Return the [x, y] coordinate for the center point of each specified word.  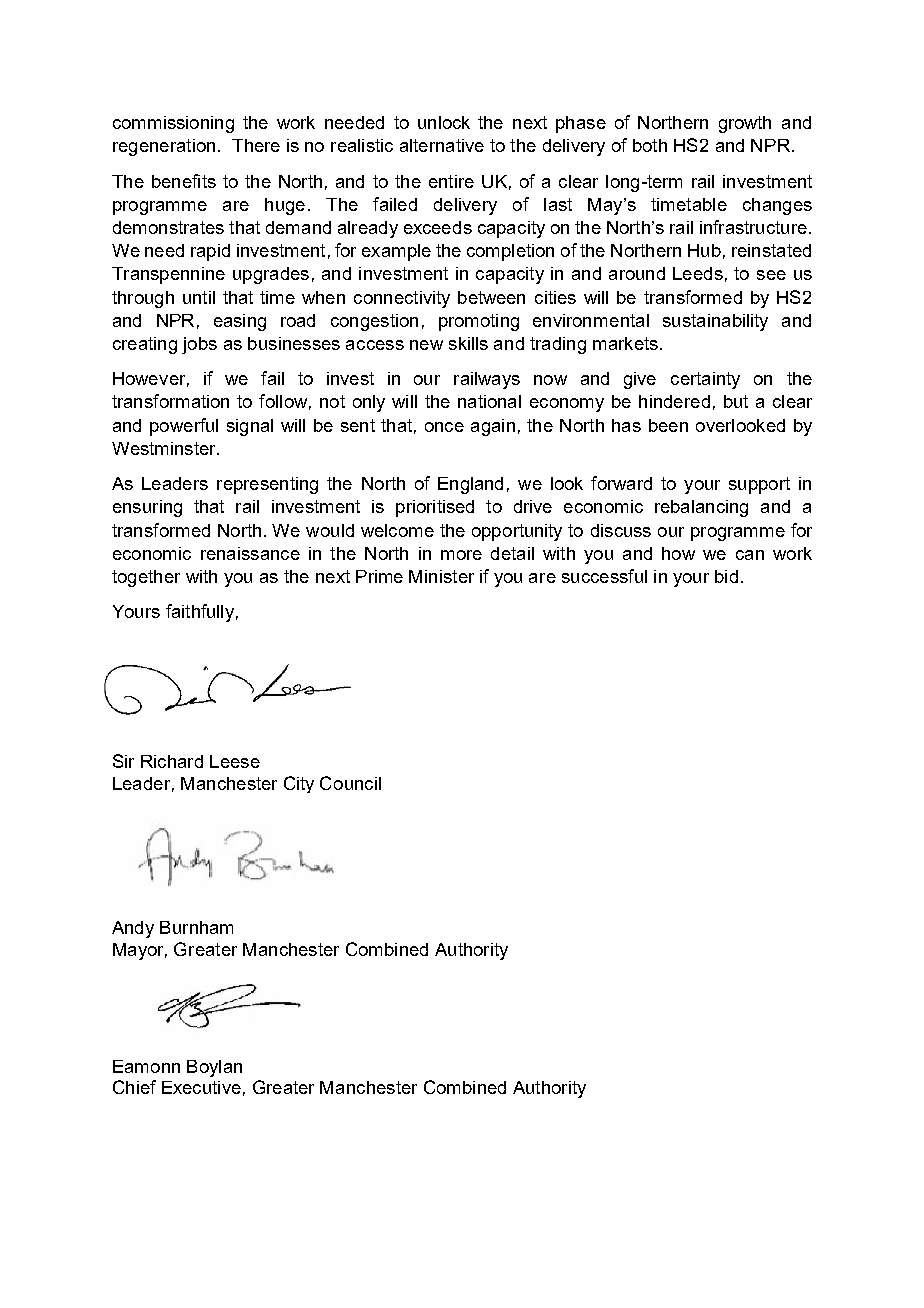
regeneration [164, 147]
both [650, 145]
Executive [201, 1087]
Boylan [214, 1068]
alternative [442, 145]
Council [350, 783]
